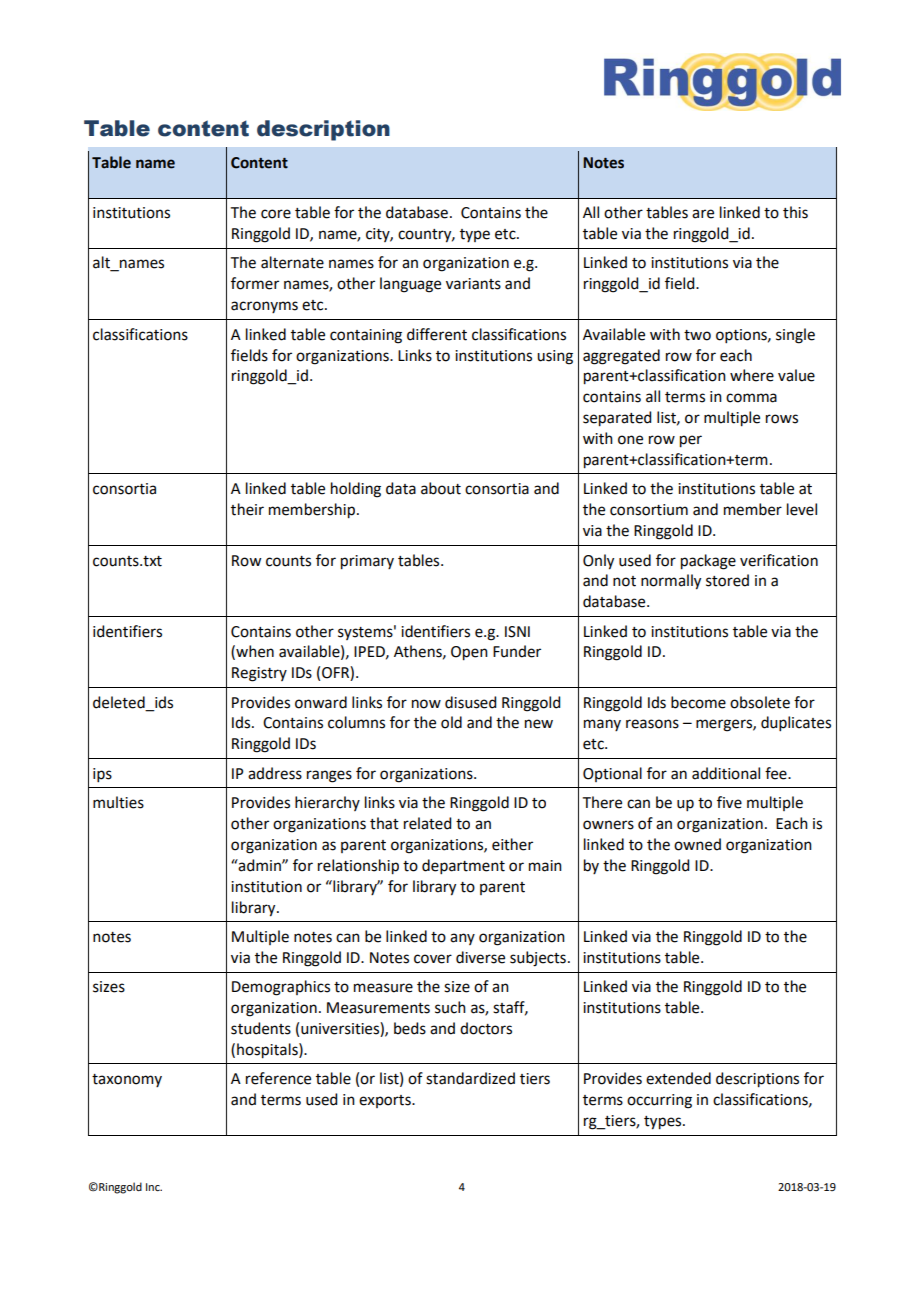 The height and width of the page is (1308, 924). Describe the element at coordinates (473, 284) in the page. I see `variants` at that location.
